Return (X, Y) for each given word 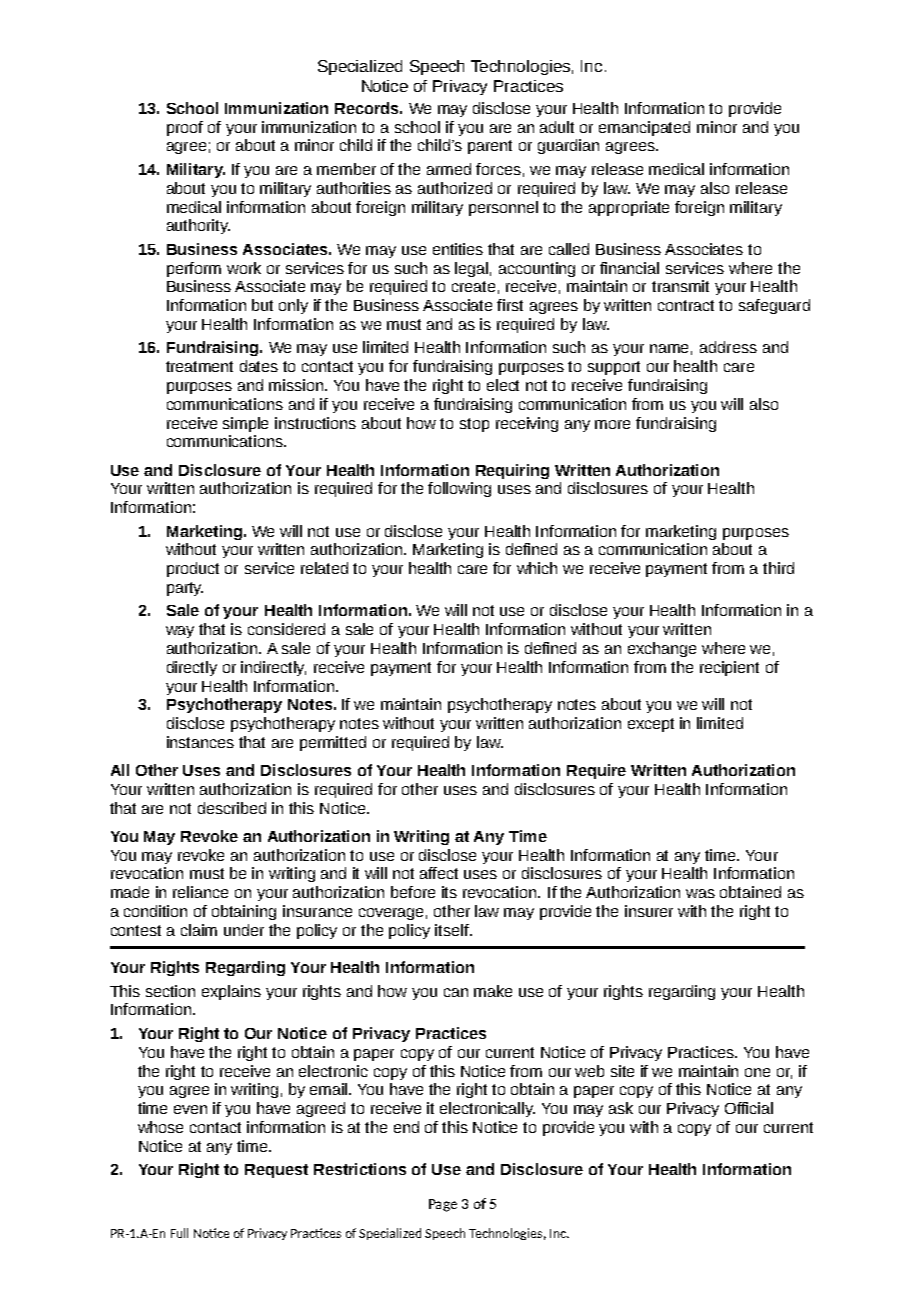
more (612, 424)
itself (453, 930)
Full (179, 1233)
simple (245, 424)
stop (474, 425)
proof (185, 128)
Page (443, 1205)
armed (449, 169)
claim (199, 930)
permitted (333, 743)
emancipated (644, 128)
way (180, 632)
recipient (729, 668)
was (700, 893)
